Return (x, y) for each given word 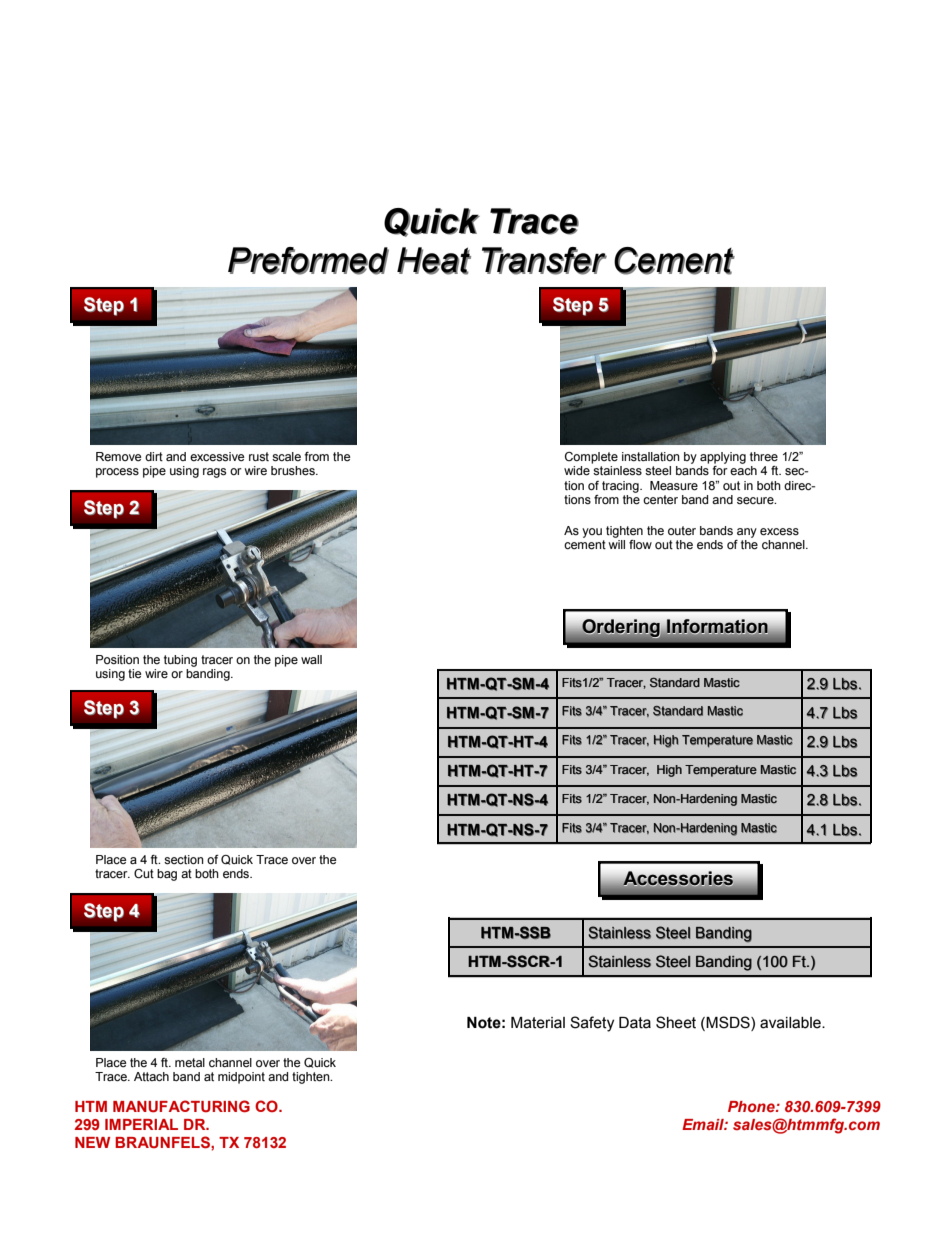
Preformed (308, 261)
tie (134, 673)
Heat (434, 261)
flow (640, 544)
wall (311, 659)
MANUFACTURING (181, 1106)
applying (723, 458)
